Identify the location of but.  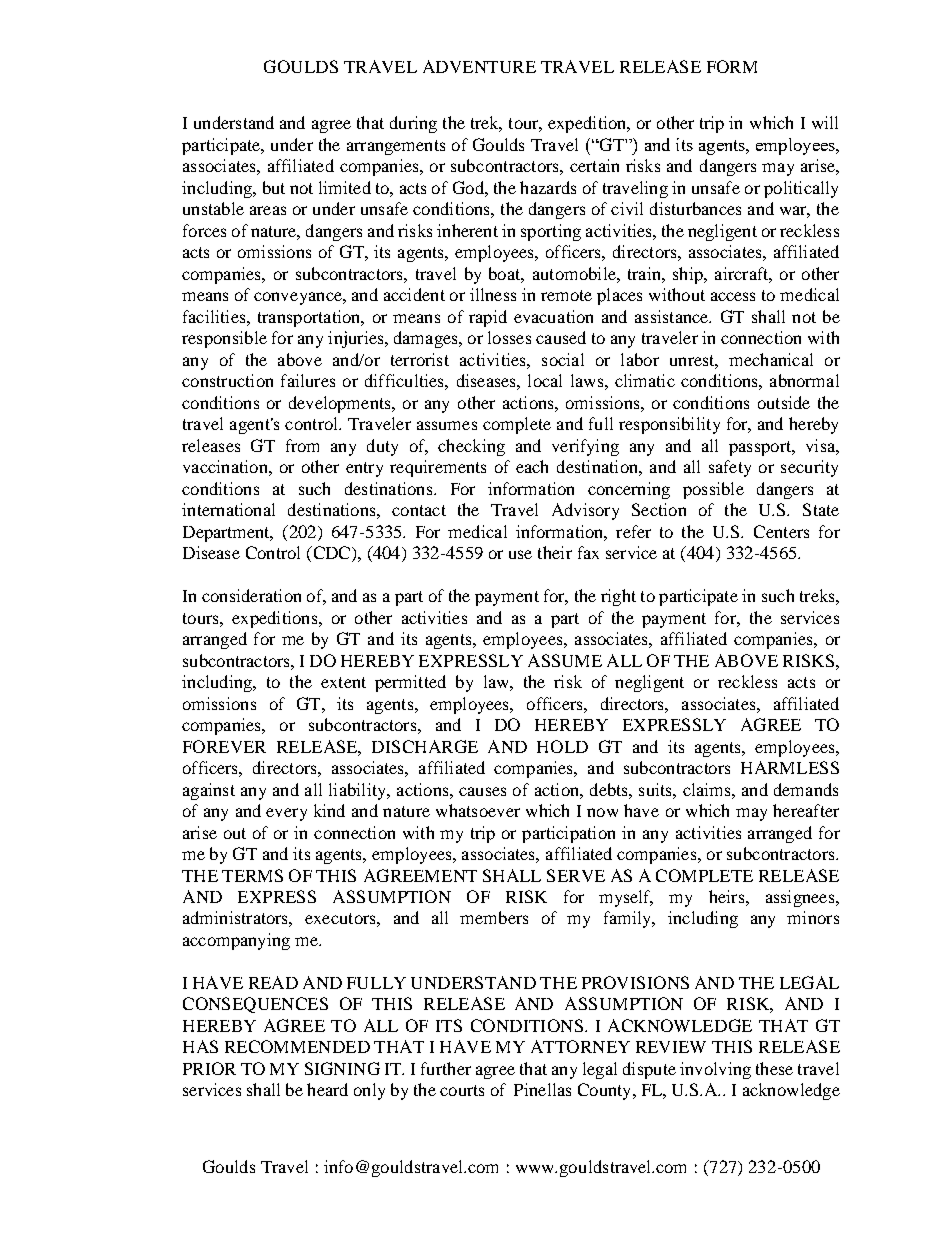
(274, 187).
